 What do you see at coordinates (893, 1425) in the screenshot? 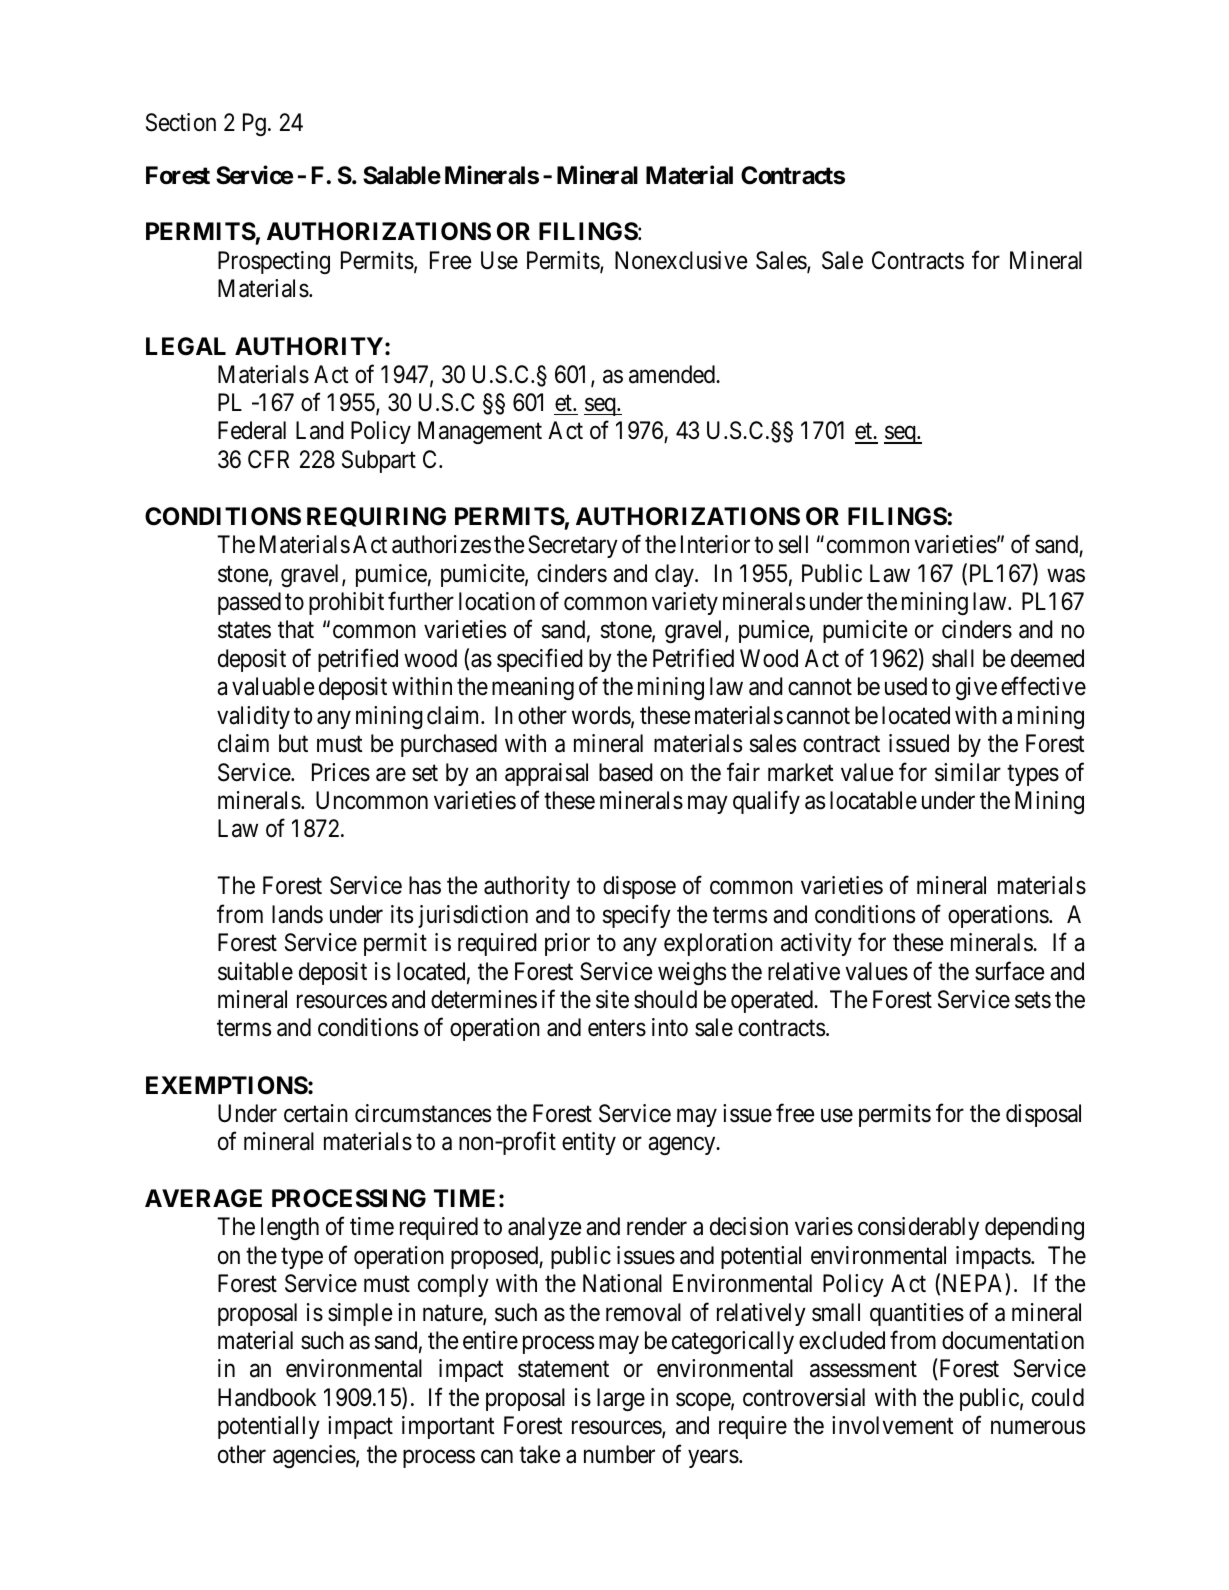
I see `involvement` at bounding box center [893, 1425].
